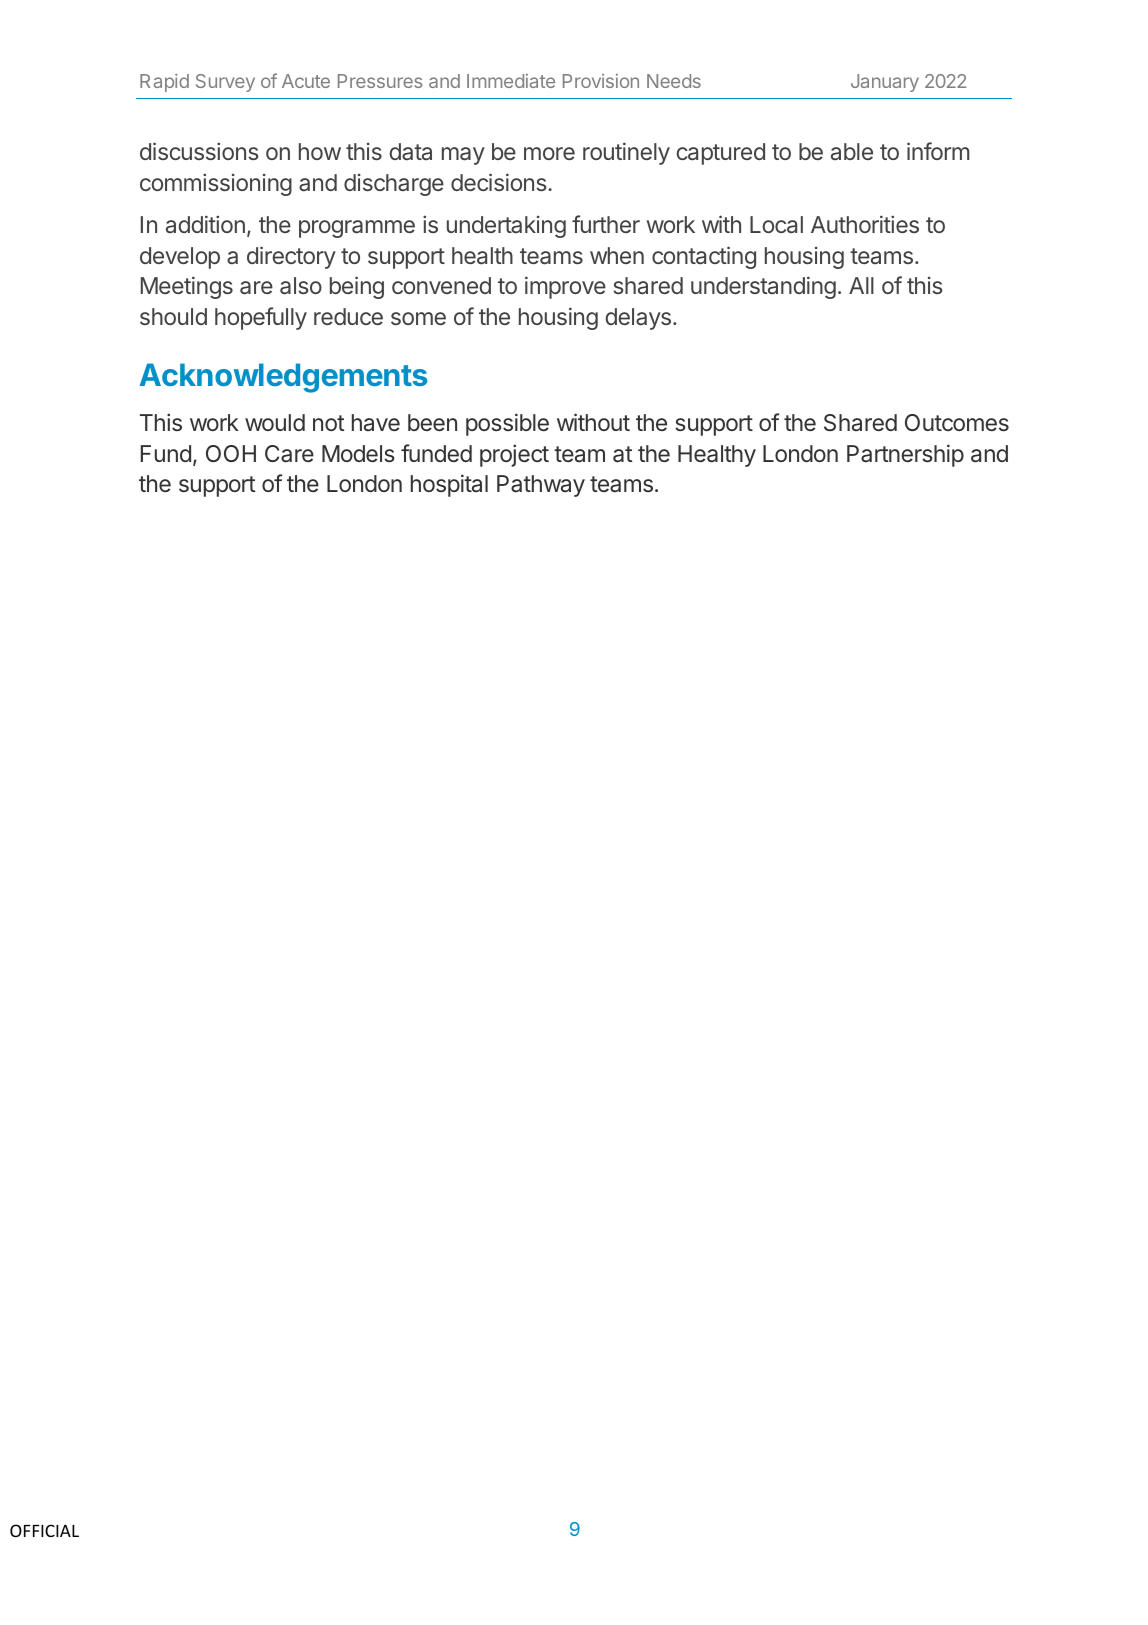 This screenshot has height=1625, width=1148. Describe the element at coordinates (514, 455) in the screenshot. I see `project` at that location.
